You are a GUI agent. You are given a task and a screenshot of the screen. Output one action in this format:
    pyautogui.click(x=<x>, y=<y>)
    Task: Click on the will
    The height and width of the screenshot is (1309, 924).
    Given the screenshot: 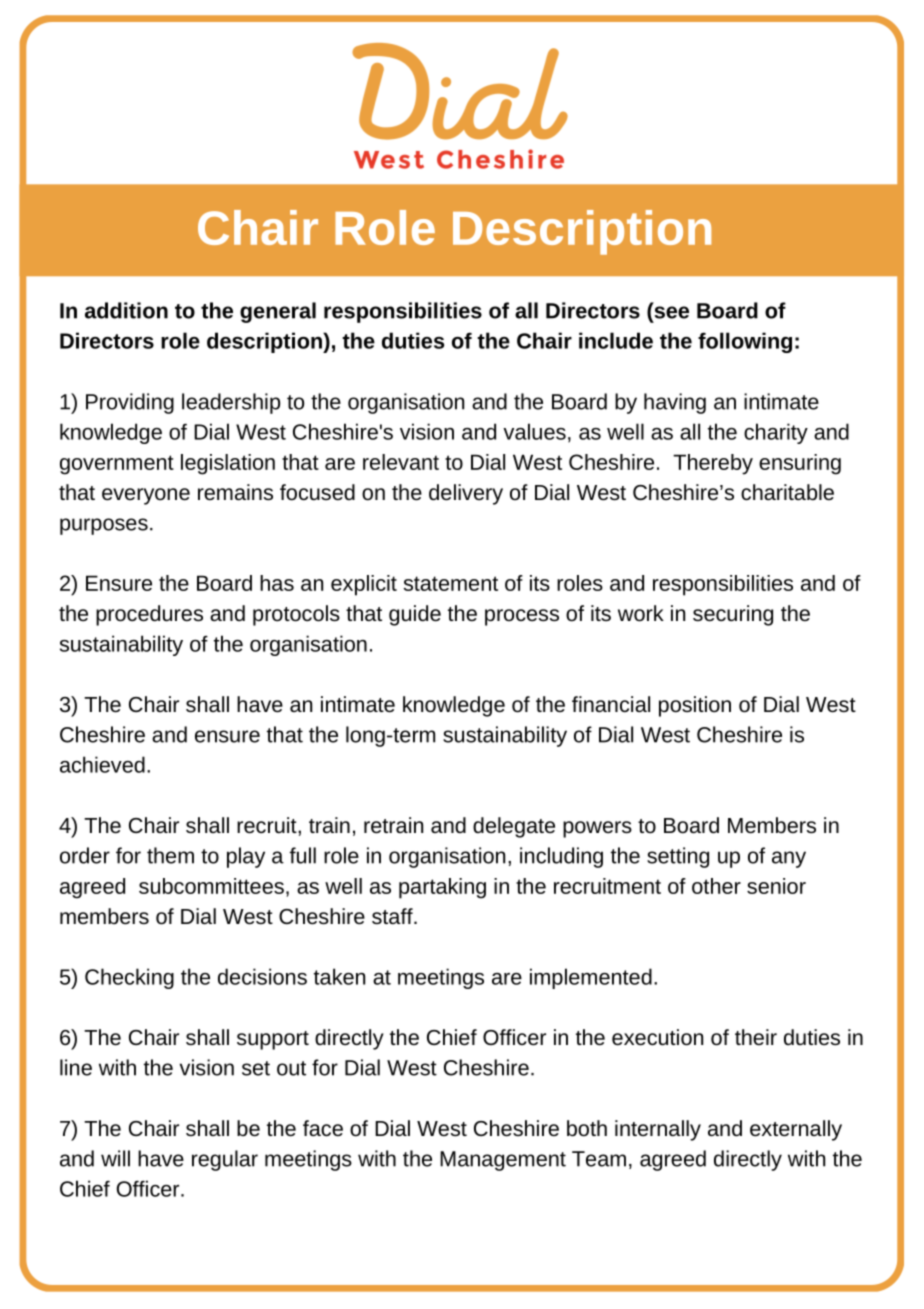 What is the action you would take?
    pyautogui.click(x=115, y=1158)
